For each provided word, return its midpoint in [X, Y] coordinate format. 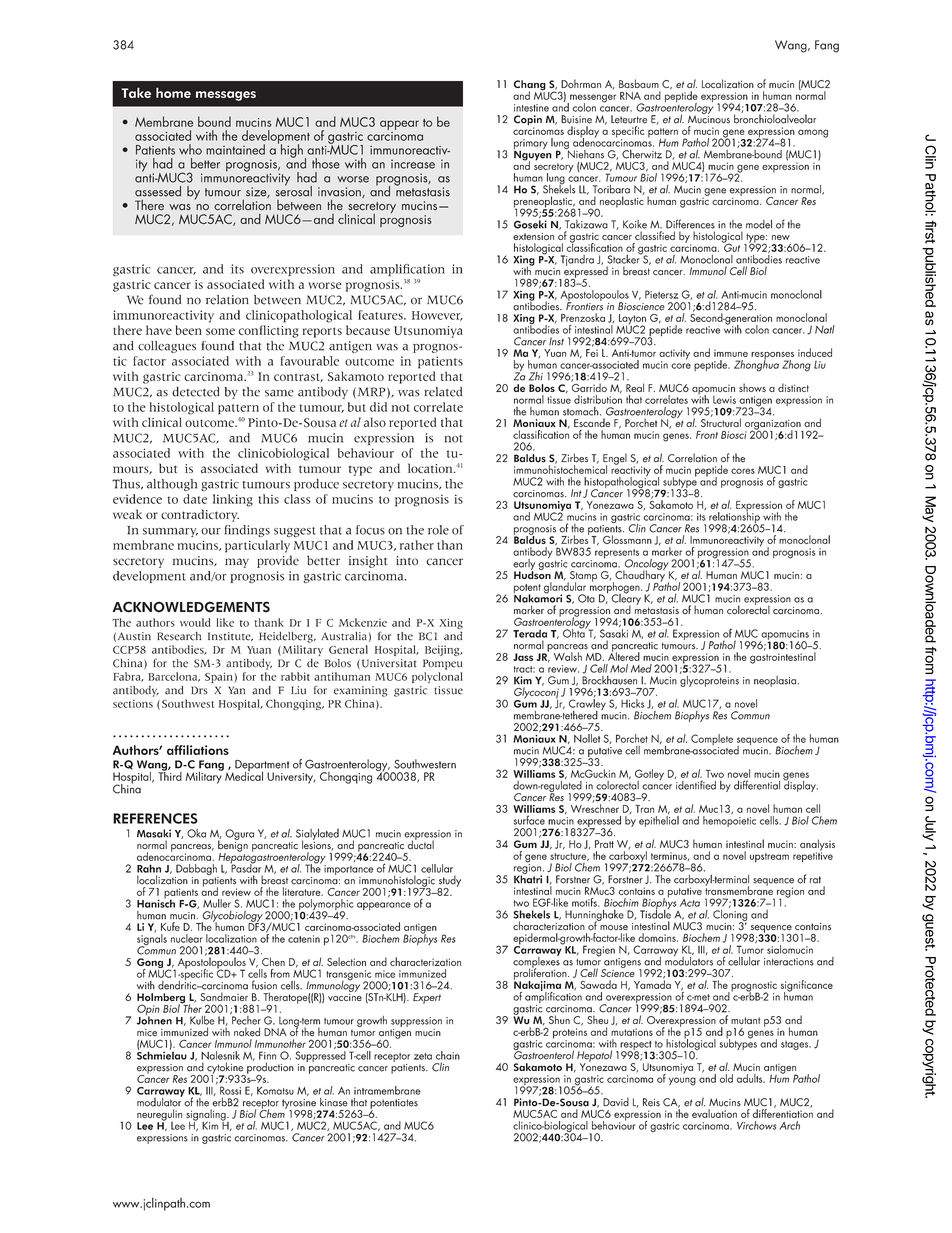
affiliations [198, 750]
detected [195, 392]
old [726, 1078]
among [813, 133]
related [443, 392]
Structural [721, 421]
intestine [531, 108]
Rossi [230, 1090]
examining [360, 691]
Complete [712, 741]
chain [448, 1055]
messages [226, 96]
